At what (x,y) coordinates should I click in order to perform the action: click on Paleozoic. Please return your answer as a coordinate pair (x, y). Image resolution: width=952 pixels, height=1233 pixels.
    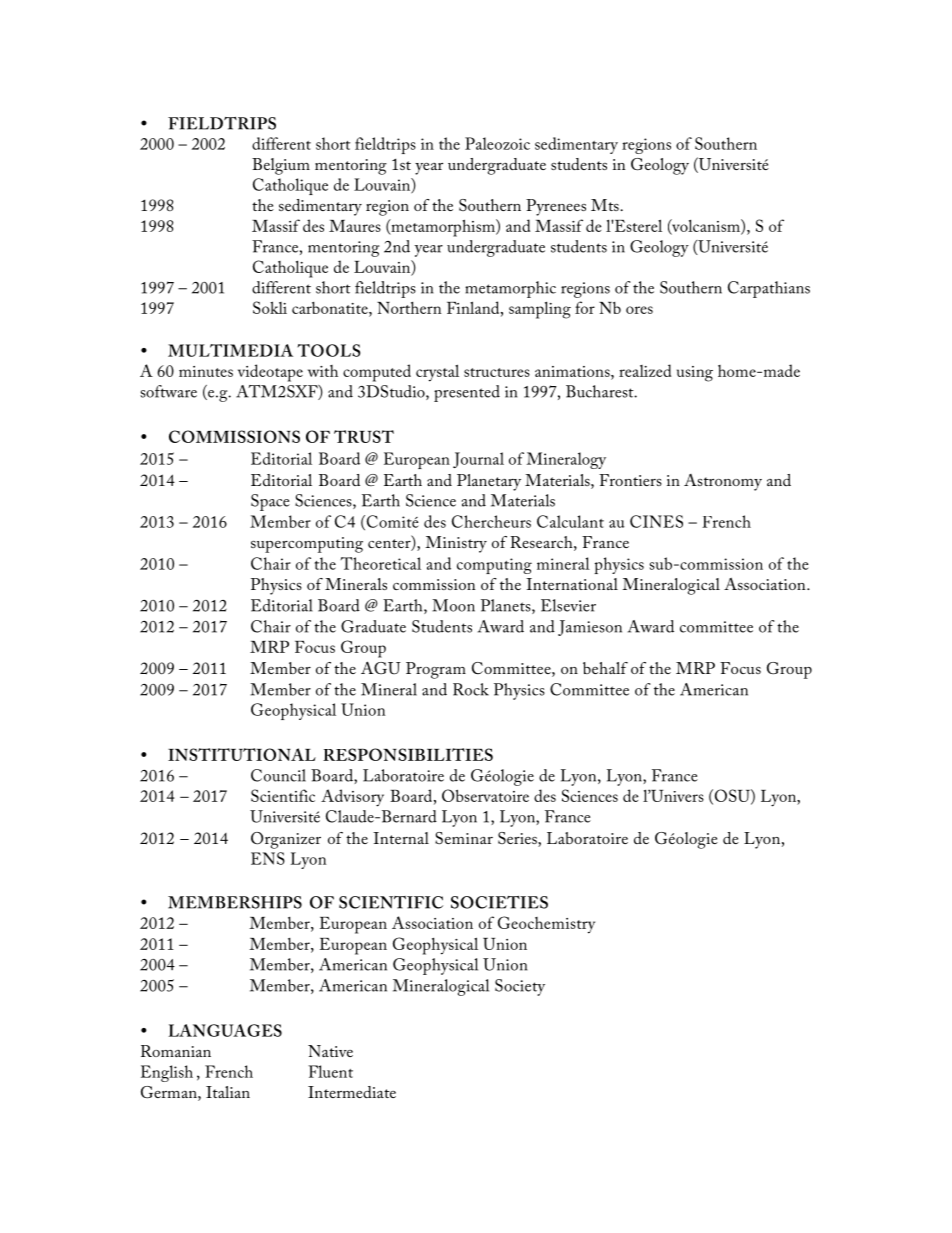
    Looking at the image, I should click on (497, 143).
